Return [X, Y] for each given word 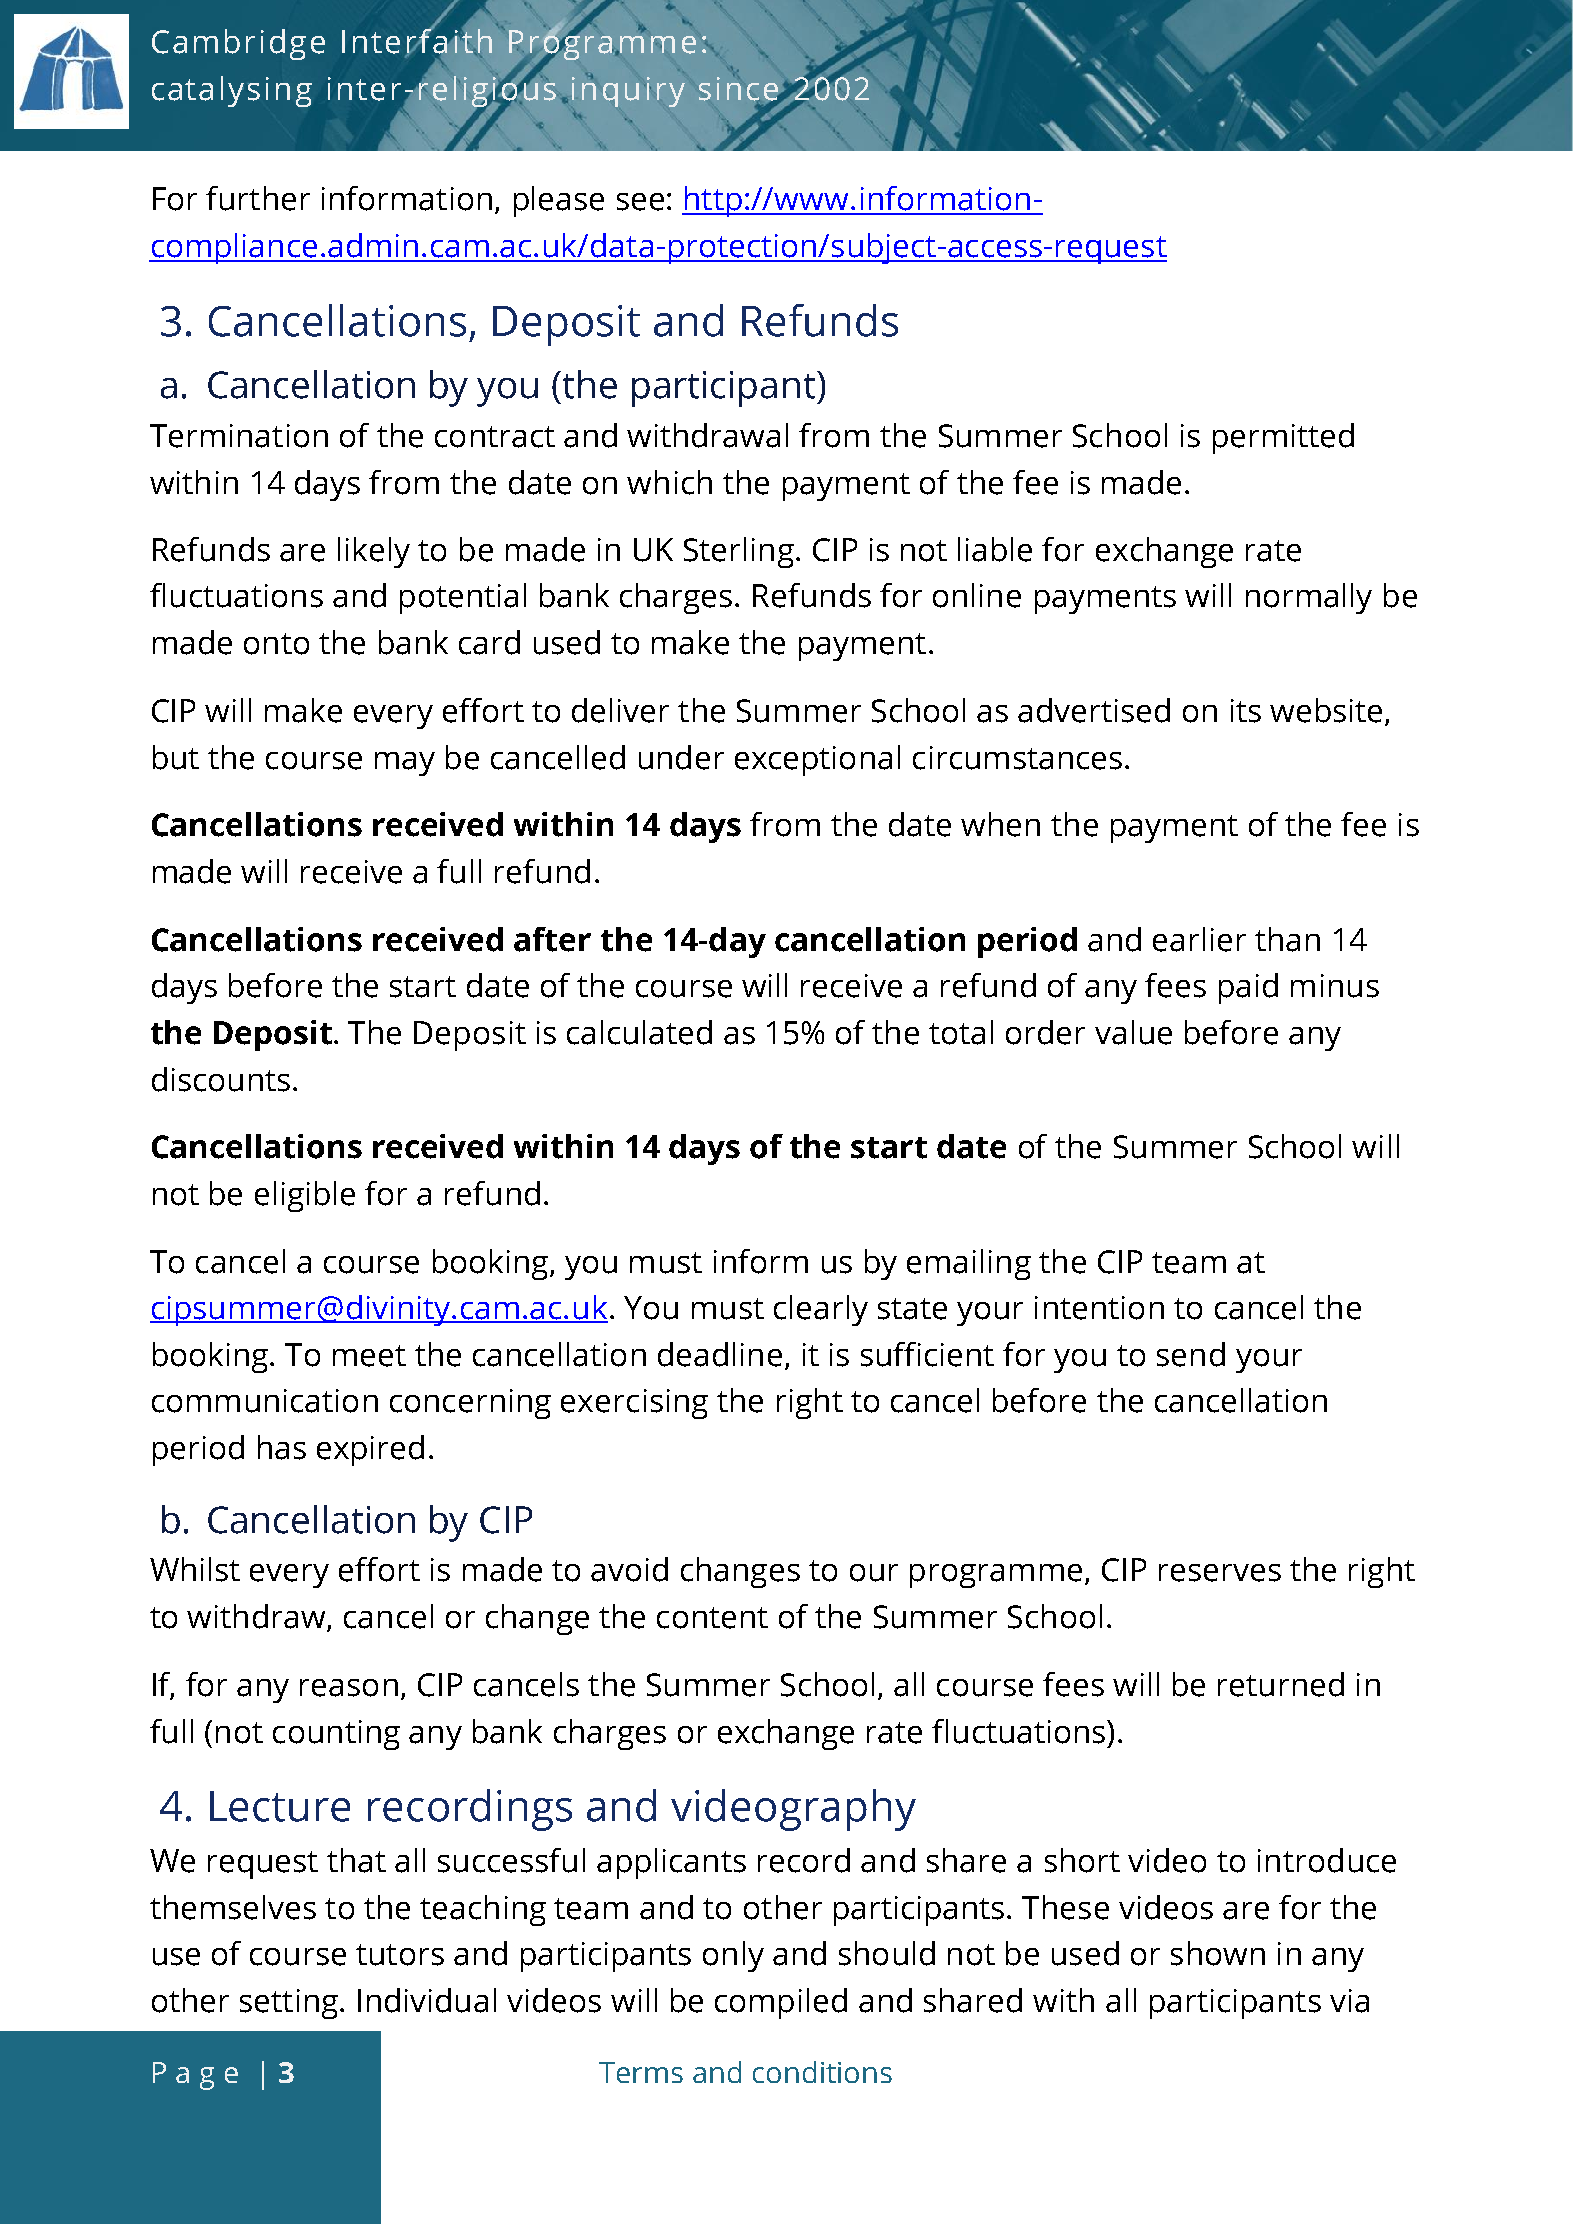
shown [1218, 1953]
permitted [1283, 438]
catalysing [232, 91]
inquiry [628, 90]
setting [289, 2004]
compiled [781, 2003]
